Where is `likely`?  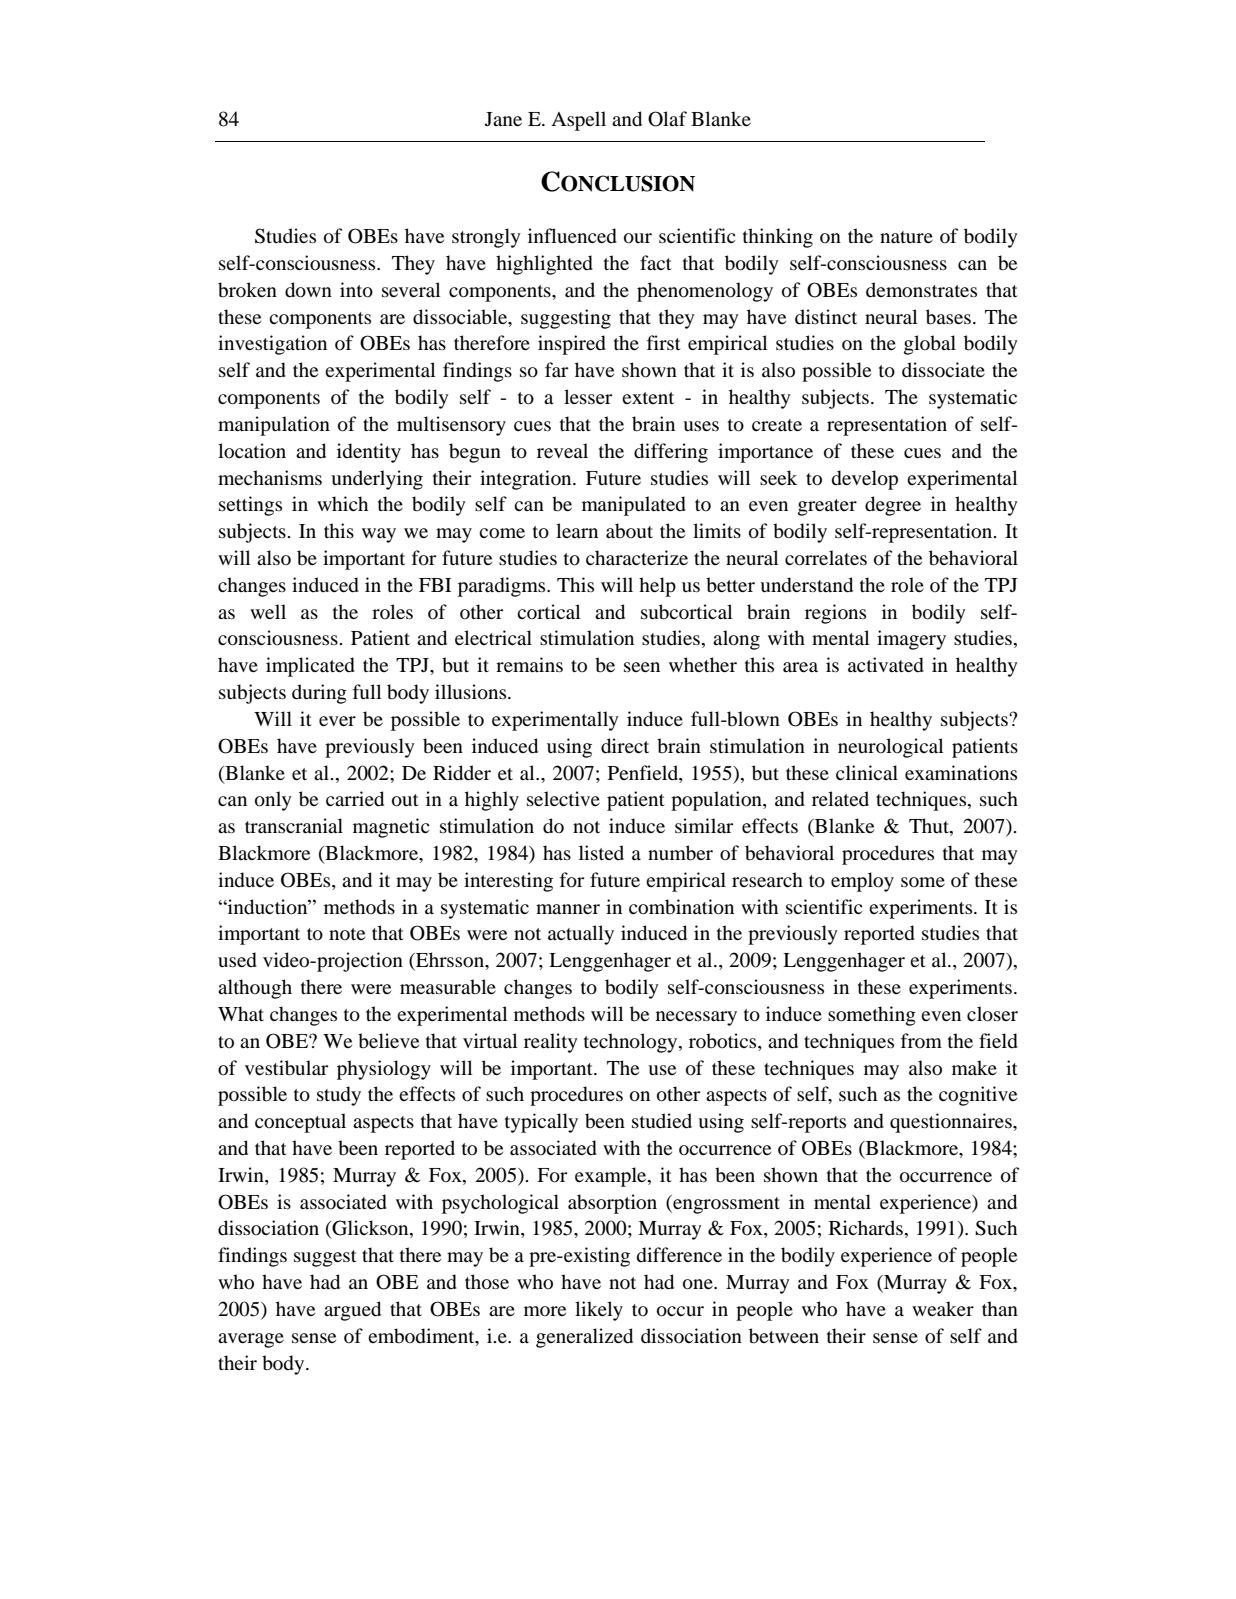 likely is located at coordinates (599, 1311).
